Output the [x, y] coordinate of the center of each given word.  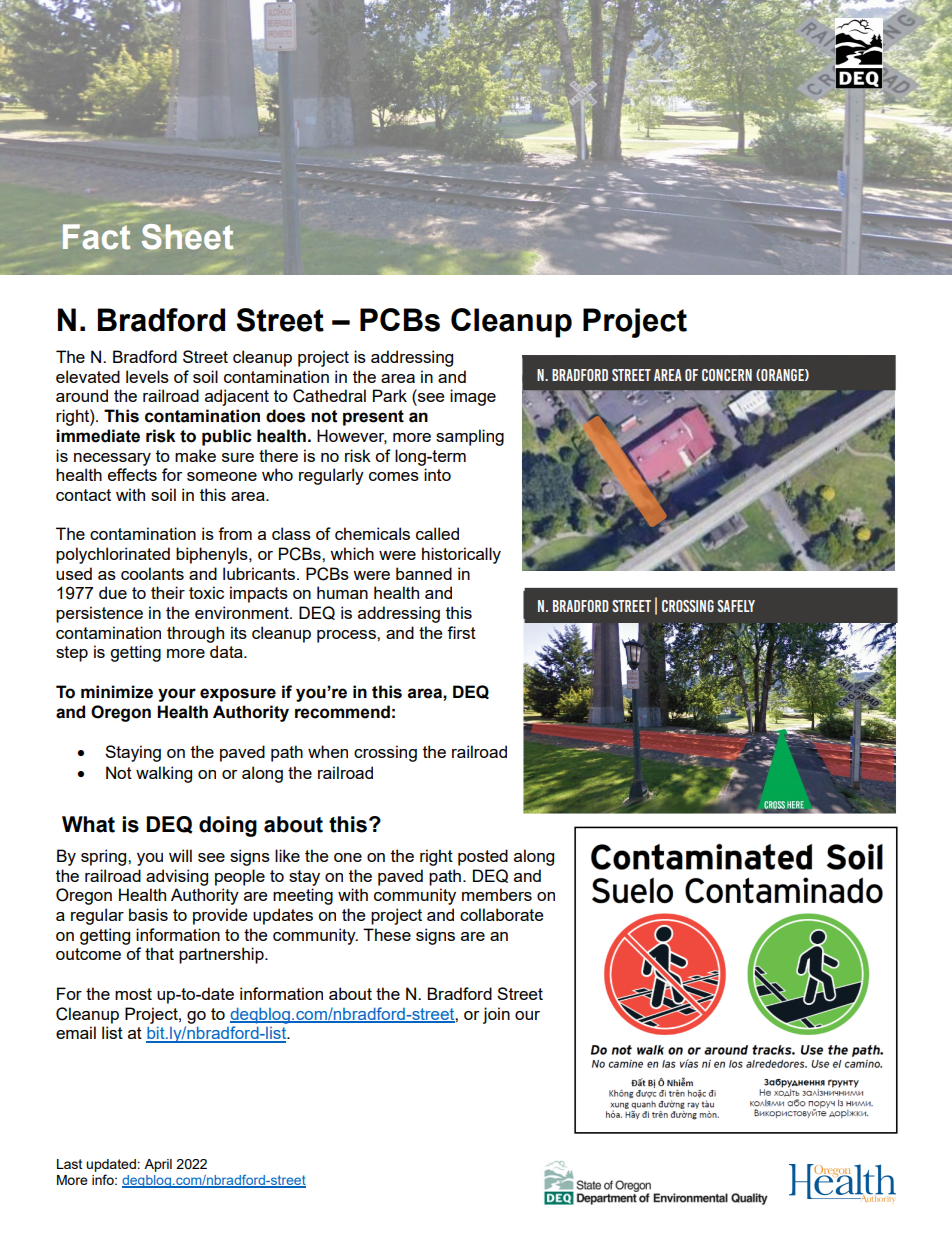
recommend [342, 712]
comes [394, 476]
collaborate [501, 914]
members [497, 894]
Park [390, 395]
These [387, 934]
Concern [727, 375]
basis [148, 914]
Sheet [187, 237]
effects [132, 474]
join [496, 1015]
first [461, 632]
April [158, 1165]
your [177, 695]
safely [736, 606]
